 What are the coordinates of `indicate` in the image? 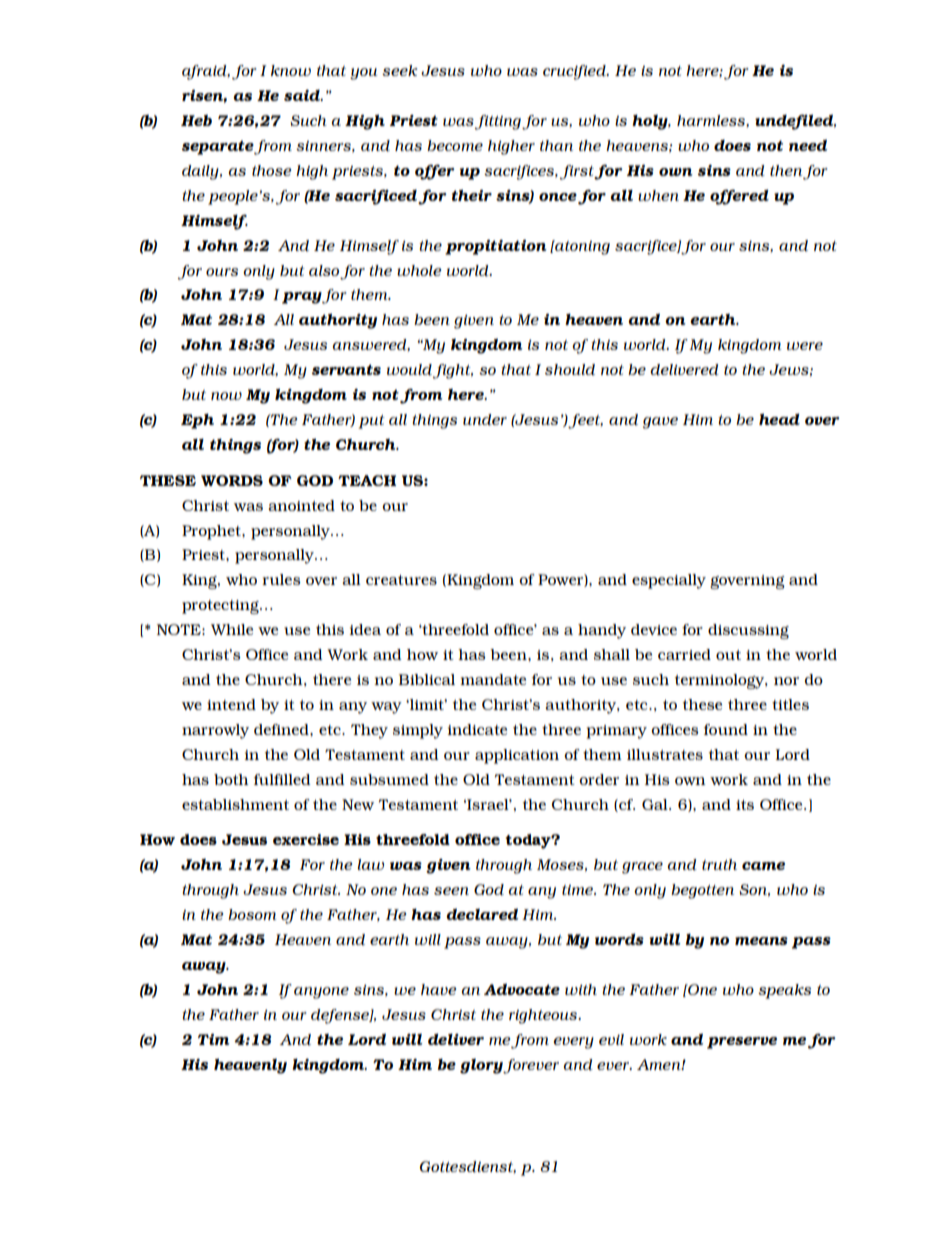 It's located at (477, 729).
